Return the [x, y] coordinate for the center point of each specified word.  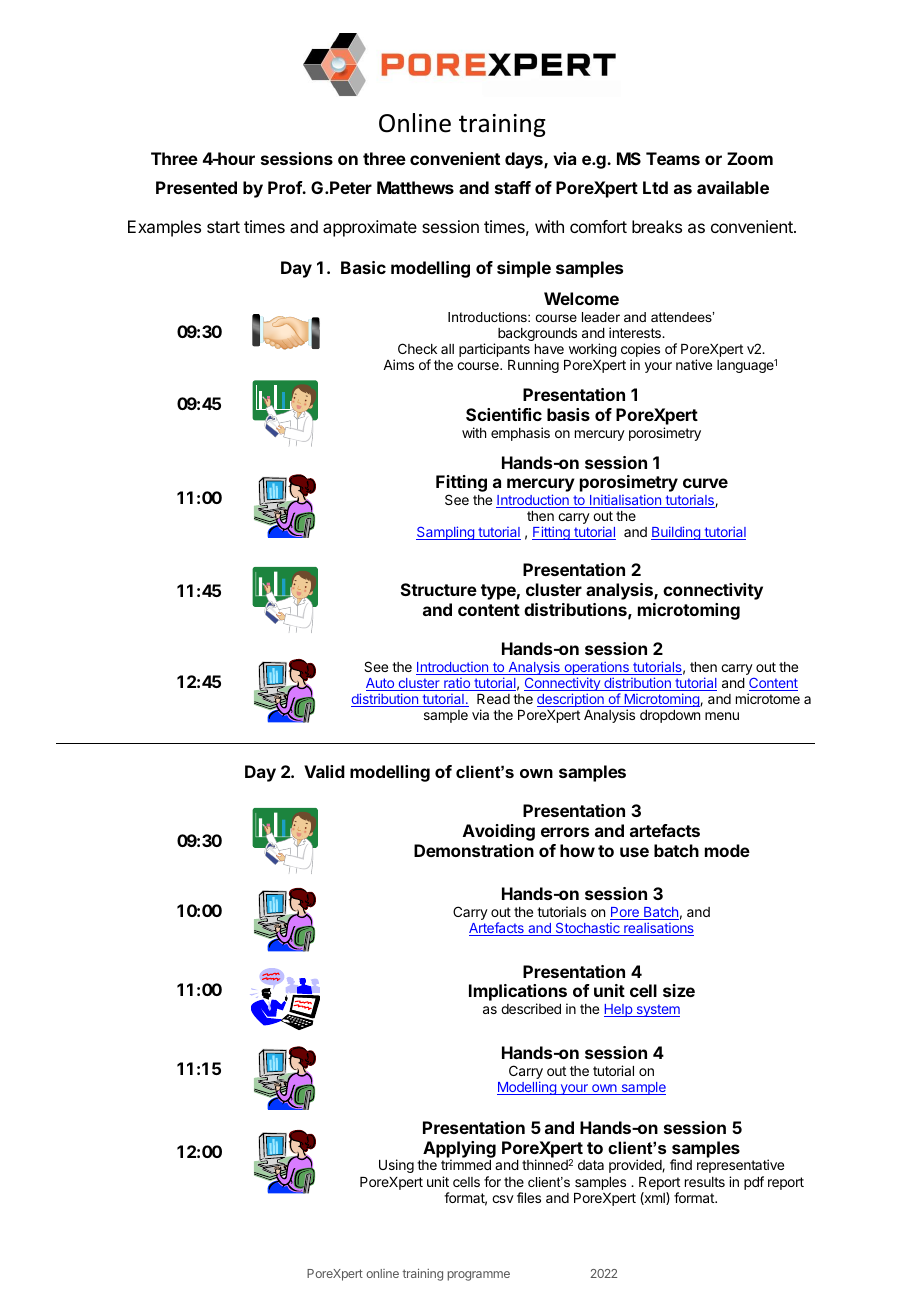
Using [396, 1166]
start [223, 227]
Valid [324, 771]
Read [493, 699]
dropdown [670, 716]
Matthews [415, 187]
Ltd [655, 187]
